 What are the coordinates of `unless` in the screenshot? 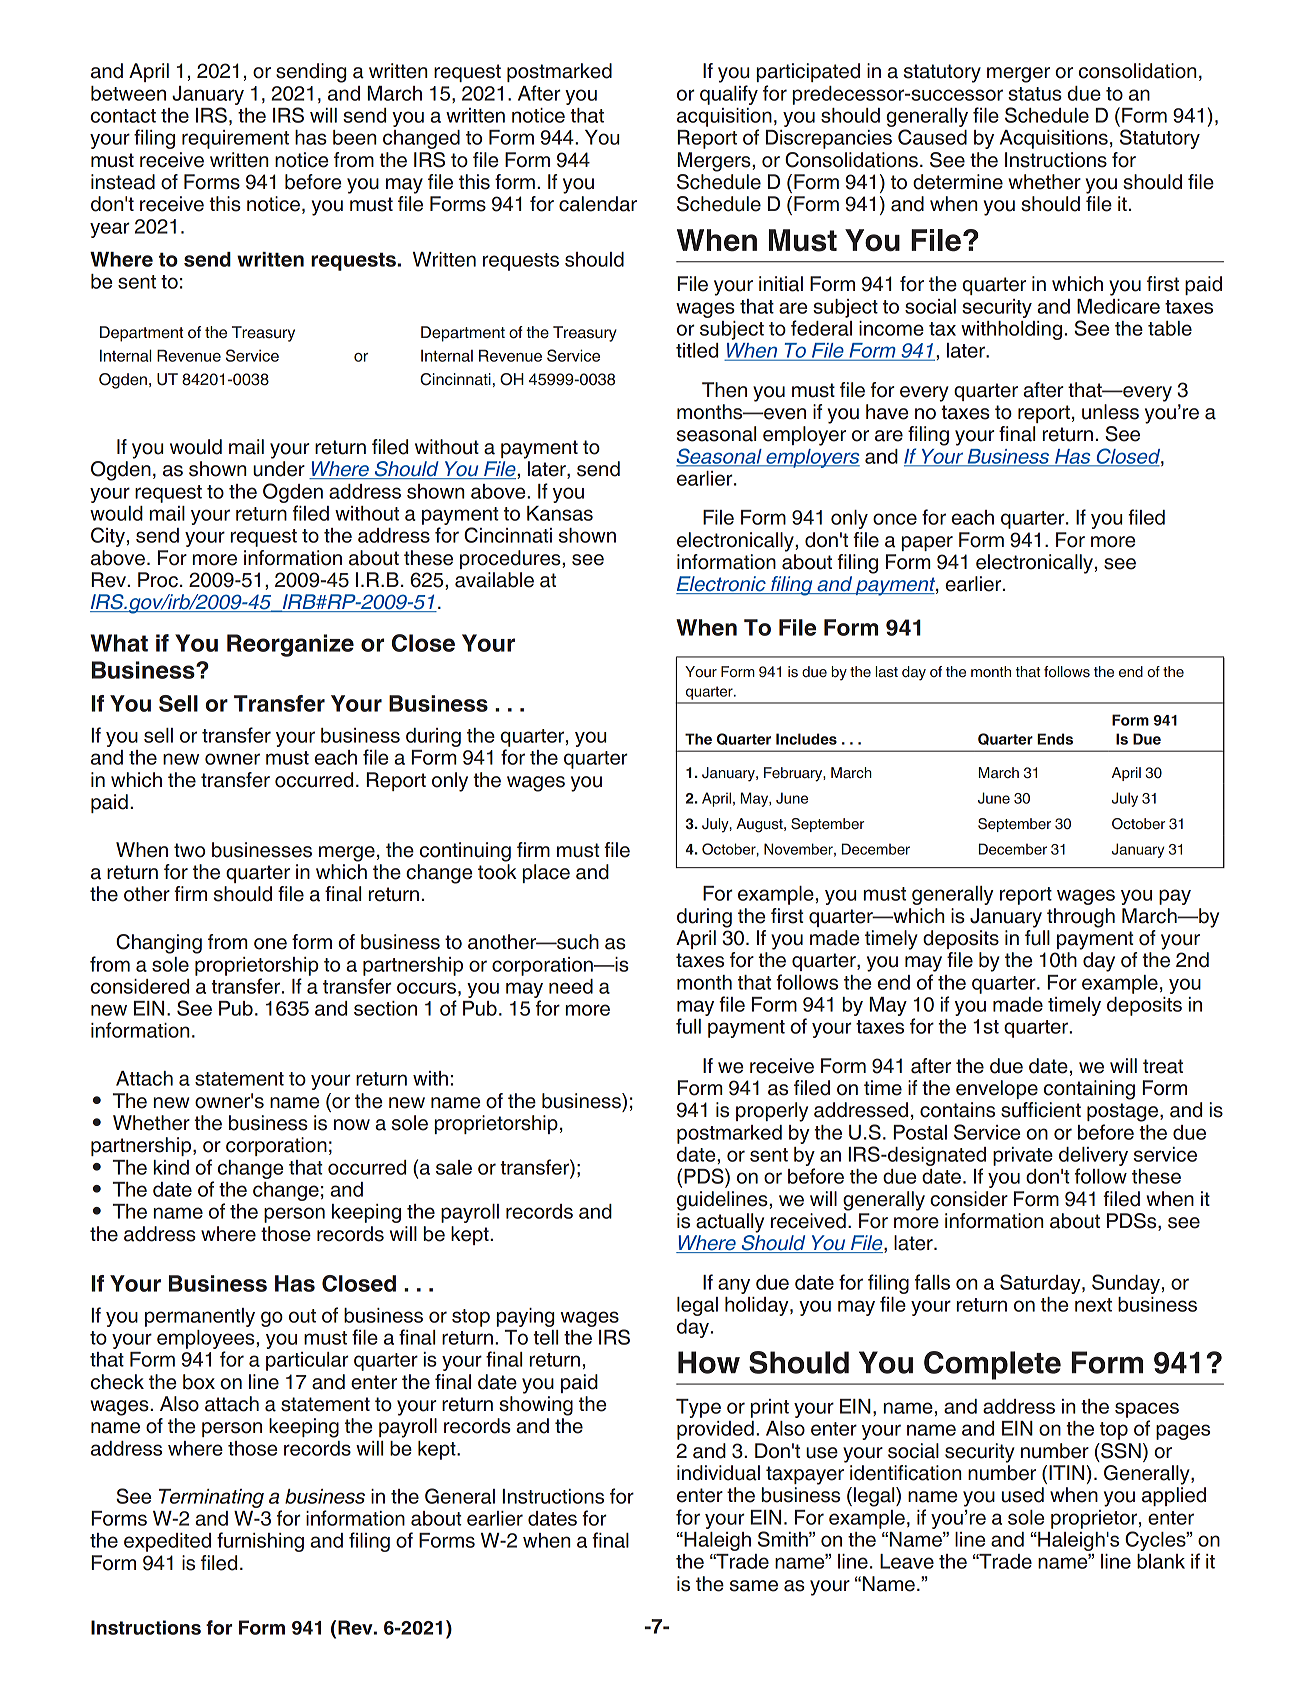 It's located at (1110, 412).
